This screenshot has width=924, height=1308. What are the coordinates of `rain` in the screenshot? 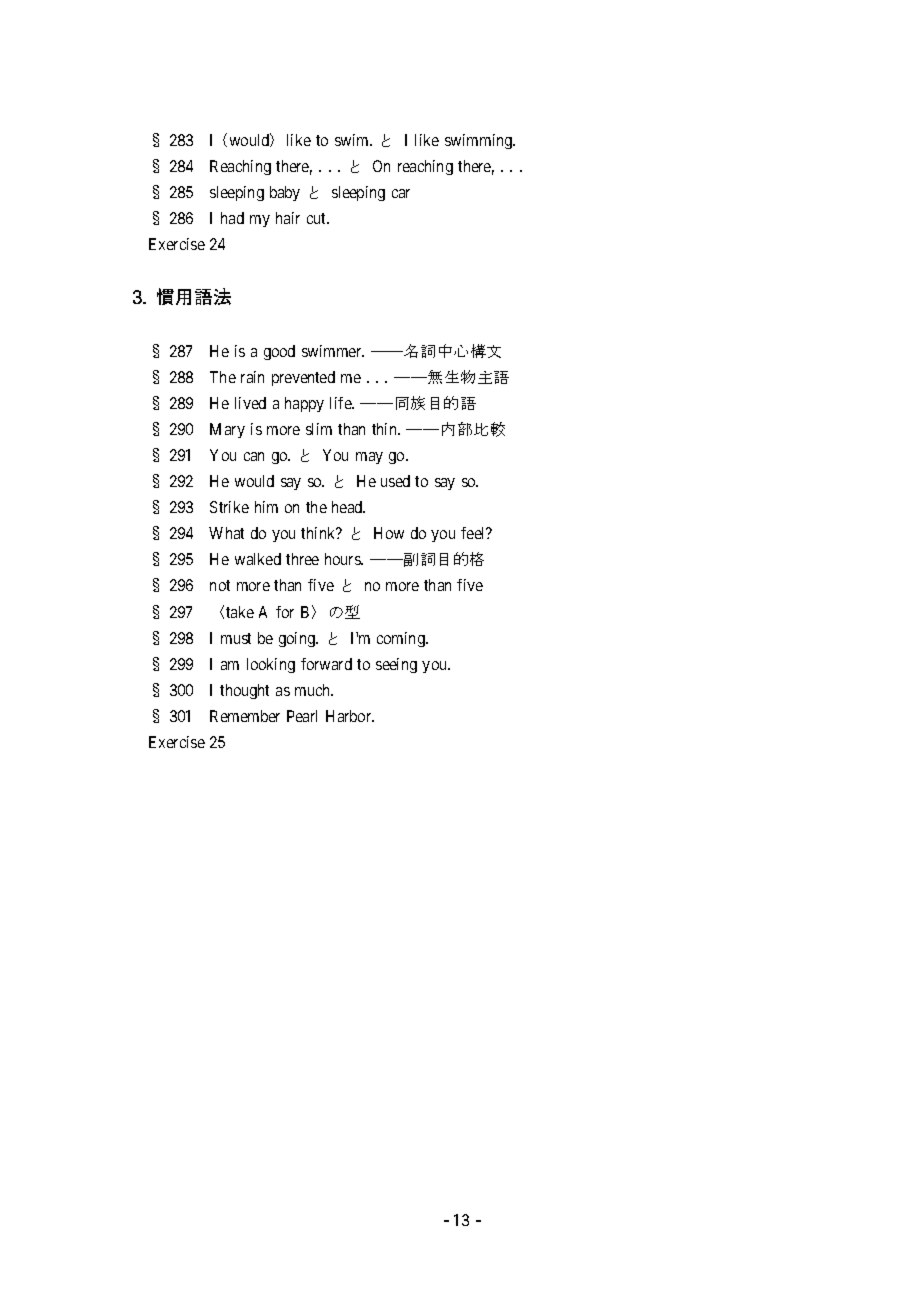 It's located at (252, 377).
